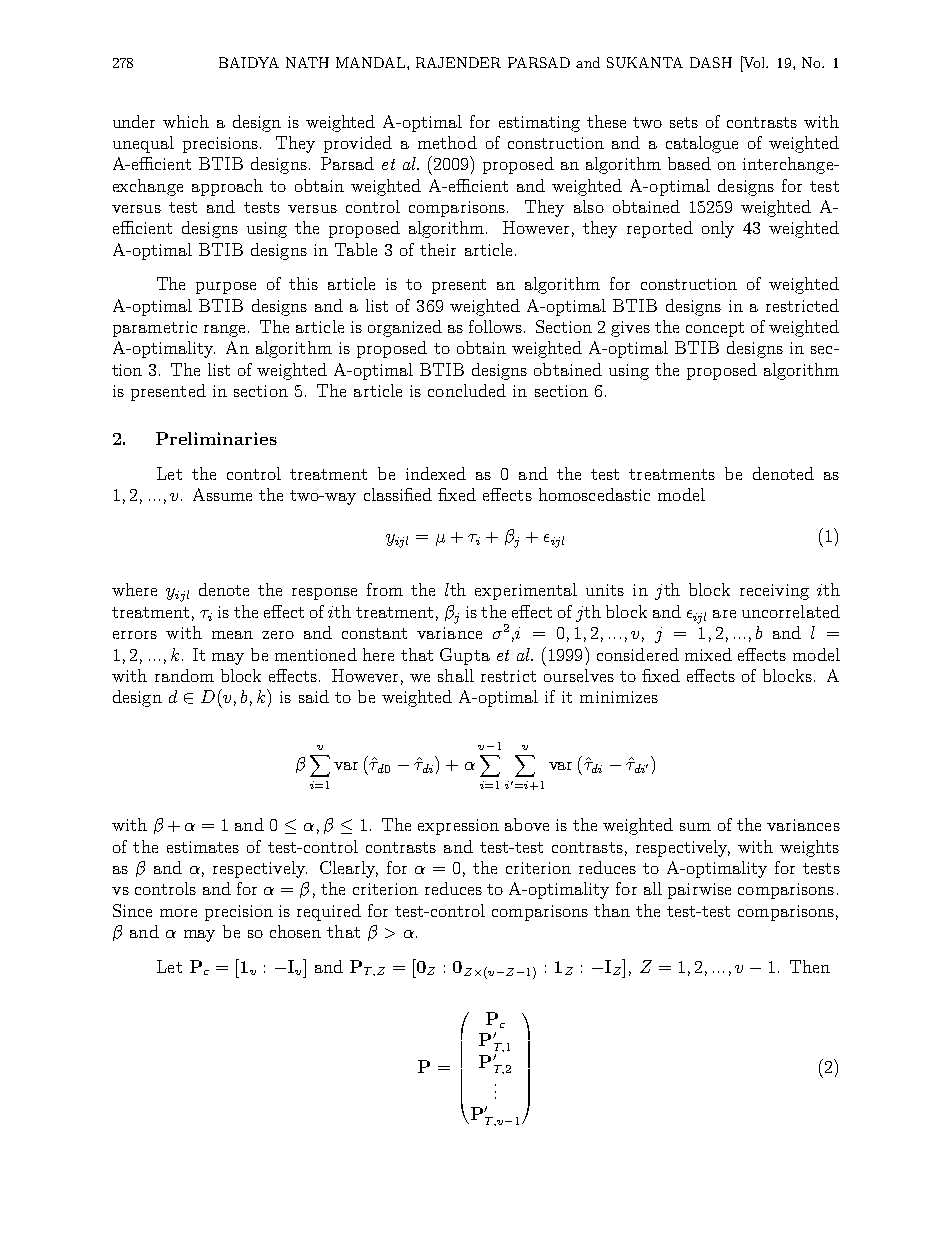 The image size is (952, 1233). Describe the element at coordinates (178, 913) in the screenshot. I see `more` at that location.
